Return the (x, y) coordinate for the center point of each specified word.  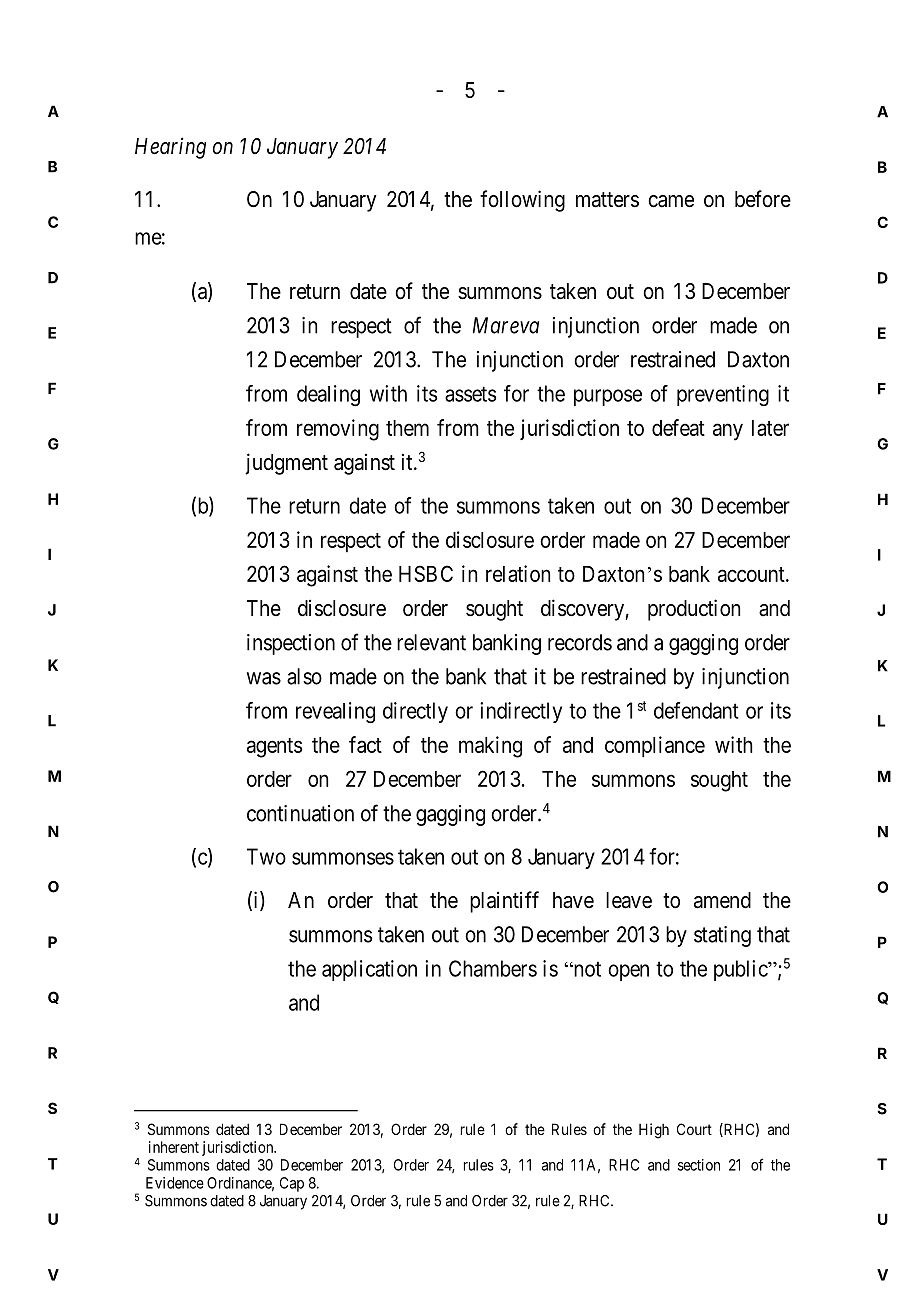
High (654, 1131)
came (671, 201)
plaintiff (504, 902)
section (699, 1165)
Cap (292, 1184)
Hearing (170, 148)
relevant (431, 642)
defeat (678, 427)
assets (470, 394)
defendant (696, 710)
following (522, 201)
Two (266, 856)
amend (722, 900)
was (264, 678)
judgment (286, 464)
